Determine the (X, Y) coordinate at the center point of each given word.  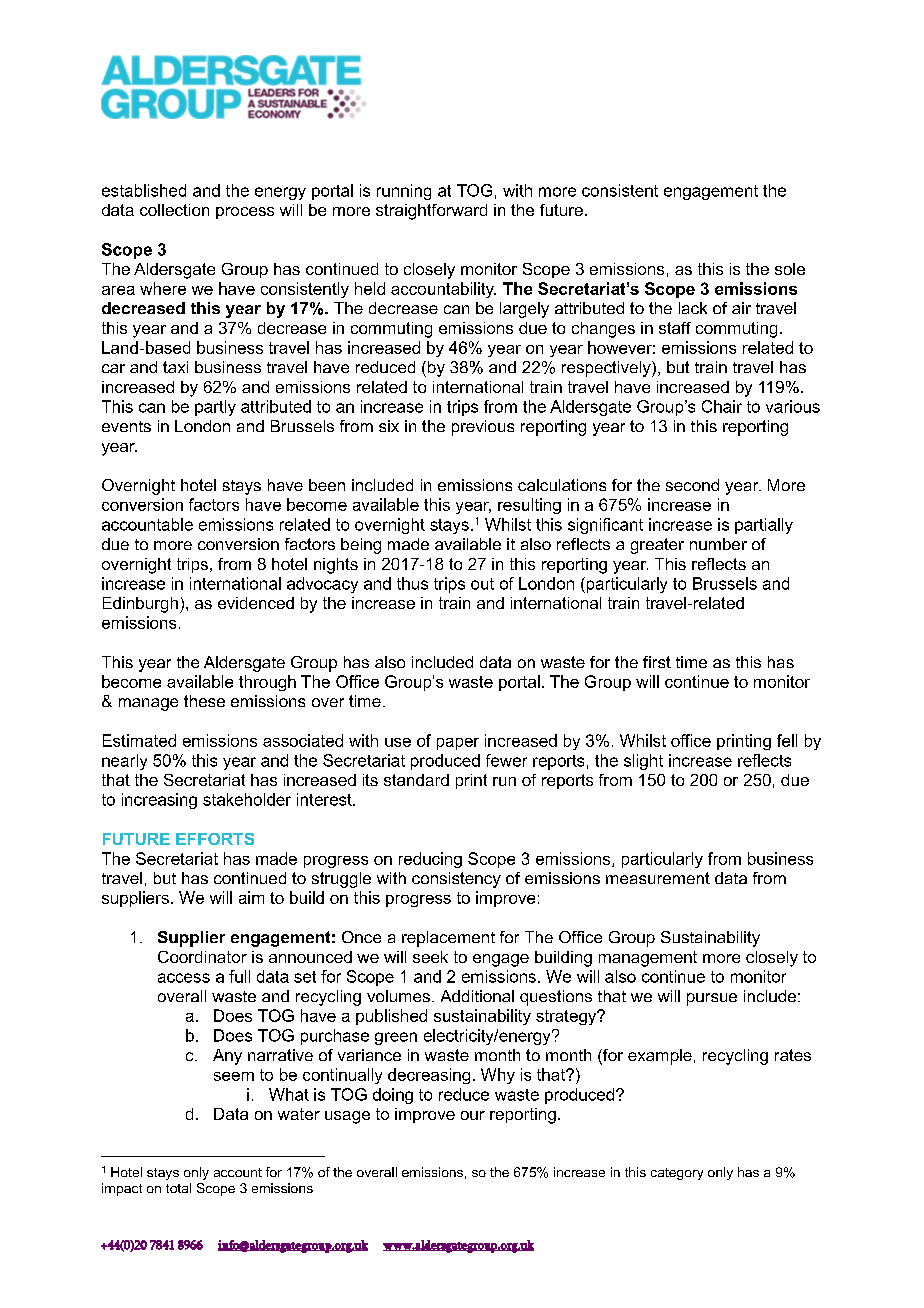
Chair (722, 406)
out (482, 584)
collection (174, 210)
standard (416, 780)
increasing (159, 801)
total (178, 1188)
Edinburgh (140, 605)
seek (430, 957)
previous (483, 428)
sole (790, 269)
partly (215, 408)
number (718, 544)
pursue (712, 999)
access (184, 978)
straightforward (431, 212)
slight (643, 762)
